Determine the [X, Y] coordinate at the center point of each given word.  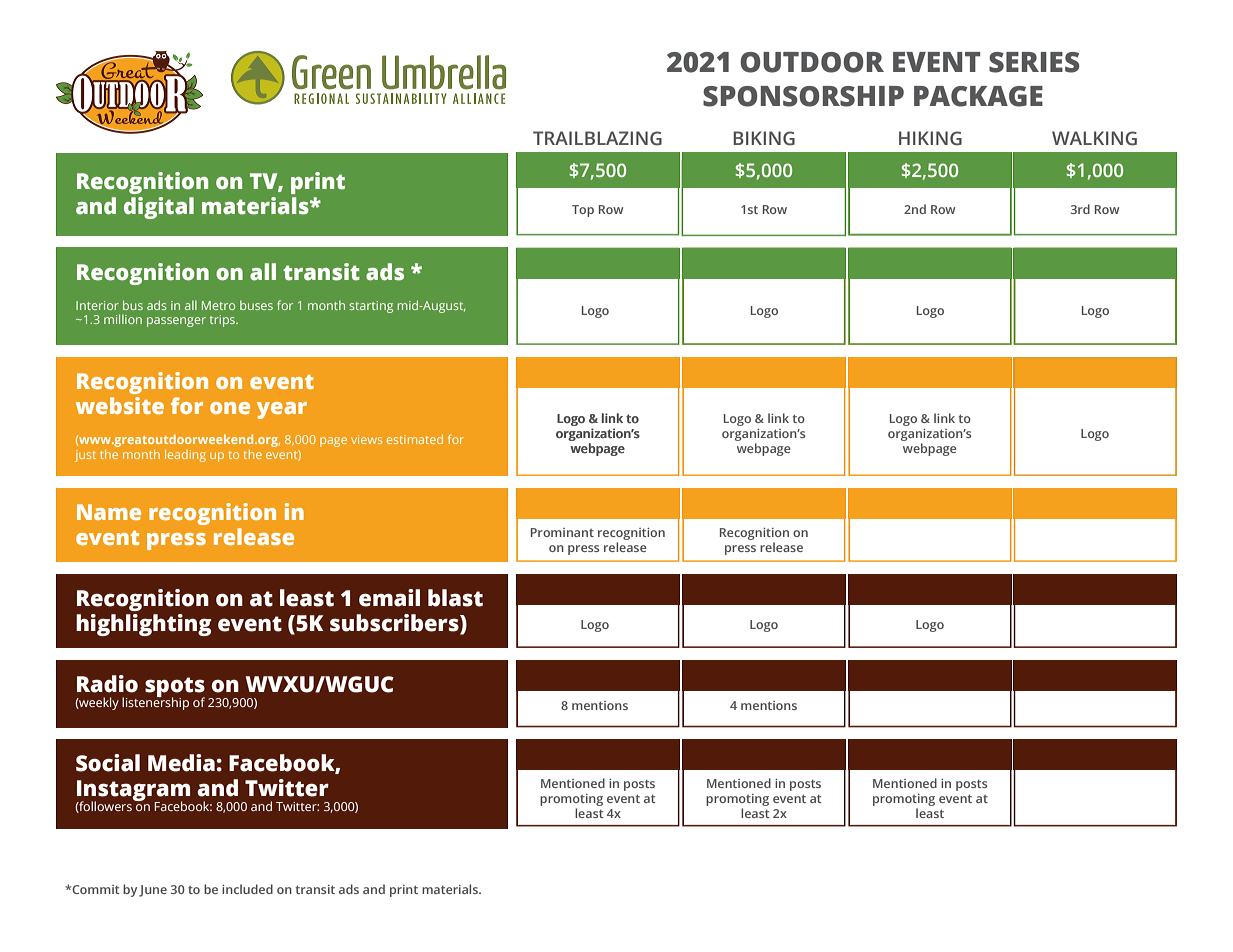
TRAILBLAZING [597, 138]
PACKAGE [978, 96]
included [247, 889]
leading [185, 456]
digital [159, 208]
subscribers [395, 623]
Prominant [562, 532]
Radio [107, 684]
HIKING [930, 138]
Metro [218, 305]
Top [583, 211]
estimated [415, 439]
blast [455, 598]
